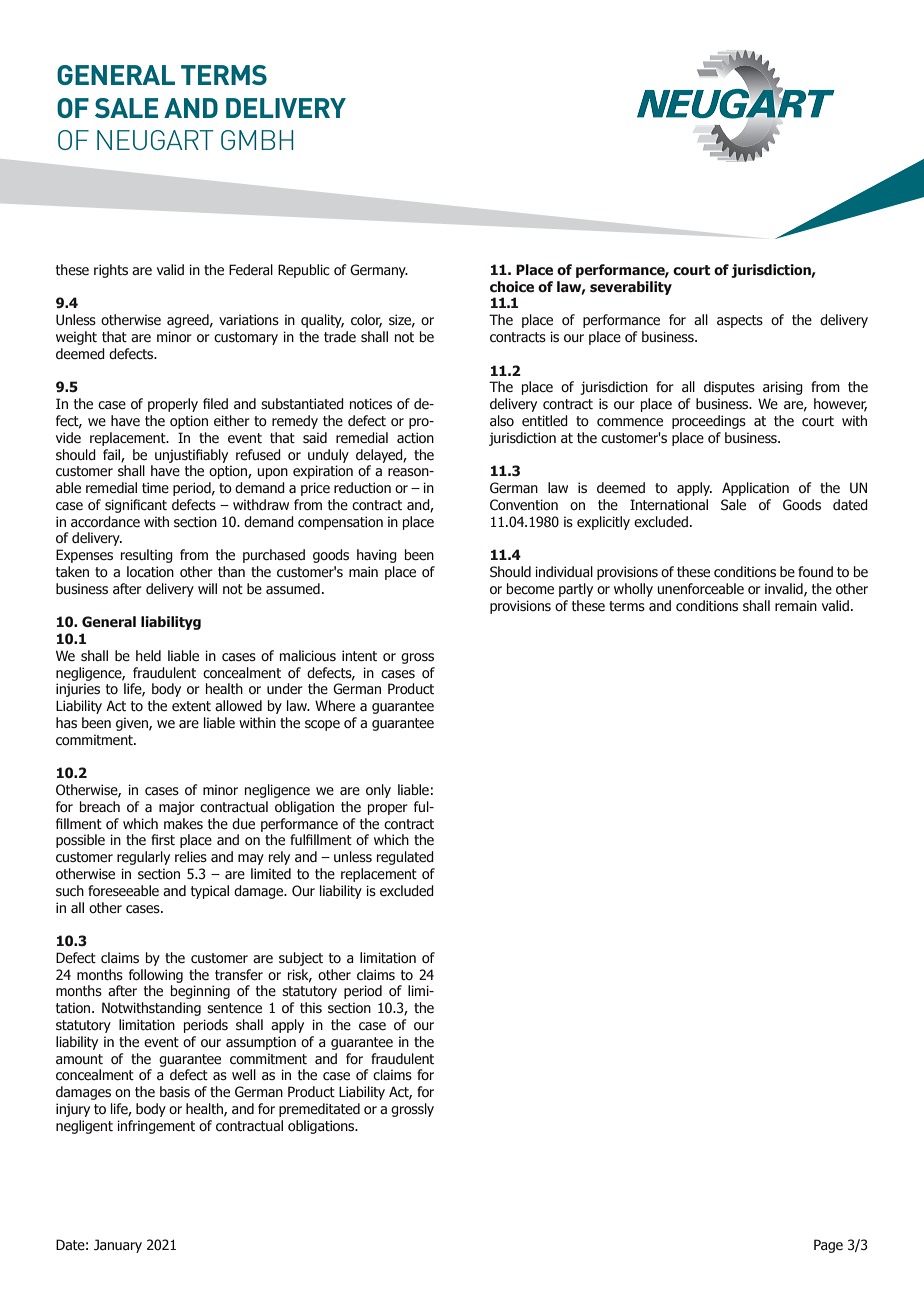 The image size is (924, 1308). Describe the element at coordinates (512, 287) in the screenshot. I see `choice` at that location.
